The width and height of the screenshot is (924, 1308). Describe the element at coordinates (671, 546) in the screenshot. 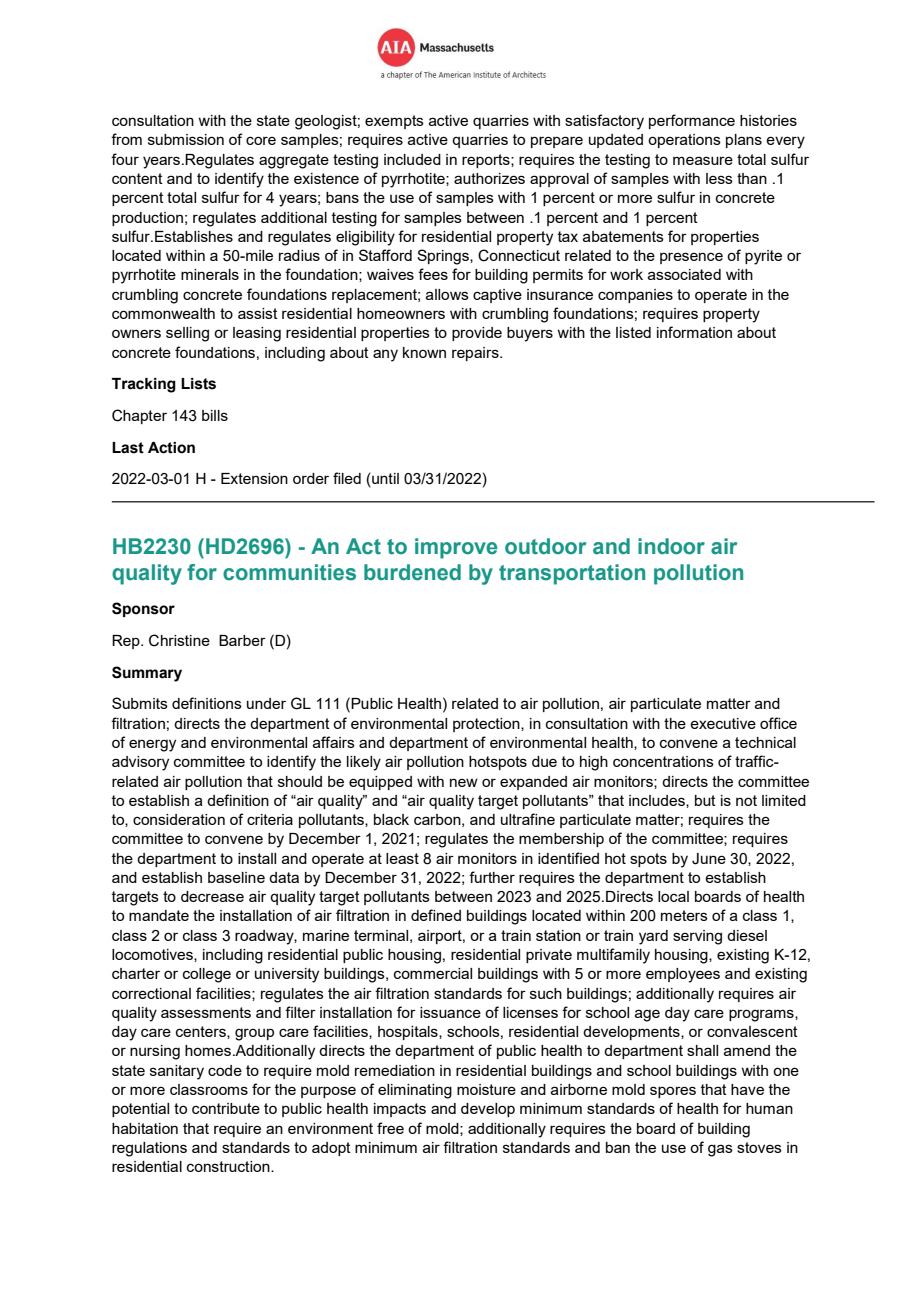

I see `indoor` at that location.
